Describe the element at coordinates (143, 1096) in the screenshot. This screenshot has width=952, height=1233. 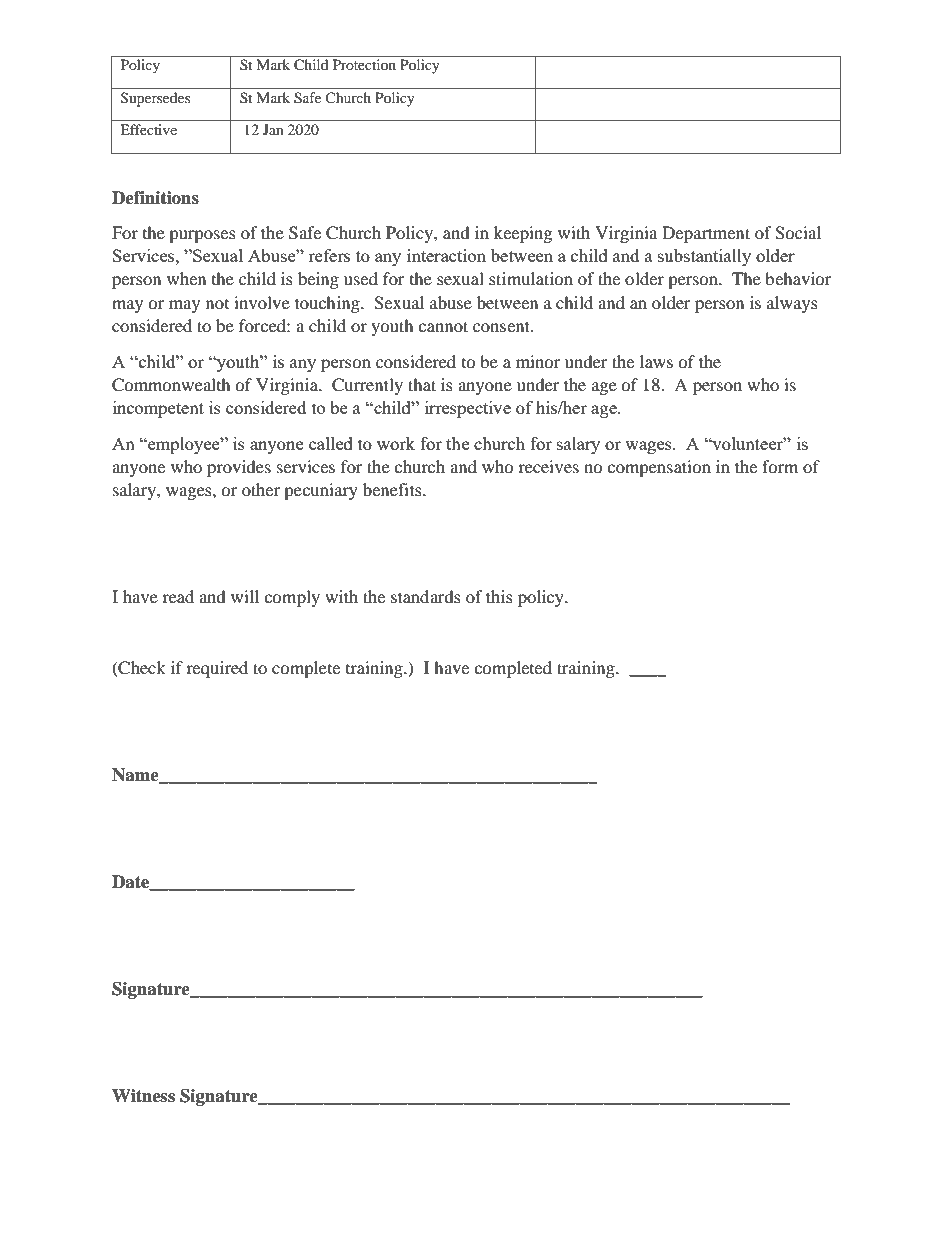
I see `Witness` at that location.
